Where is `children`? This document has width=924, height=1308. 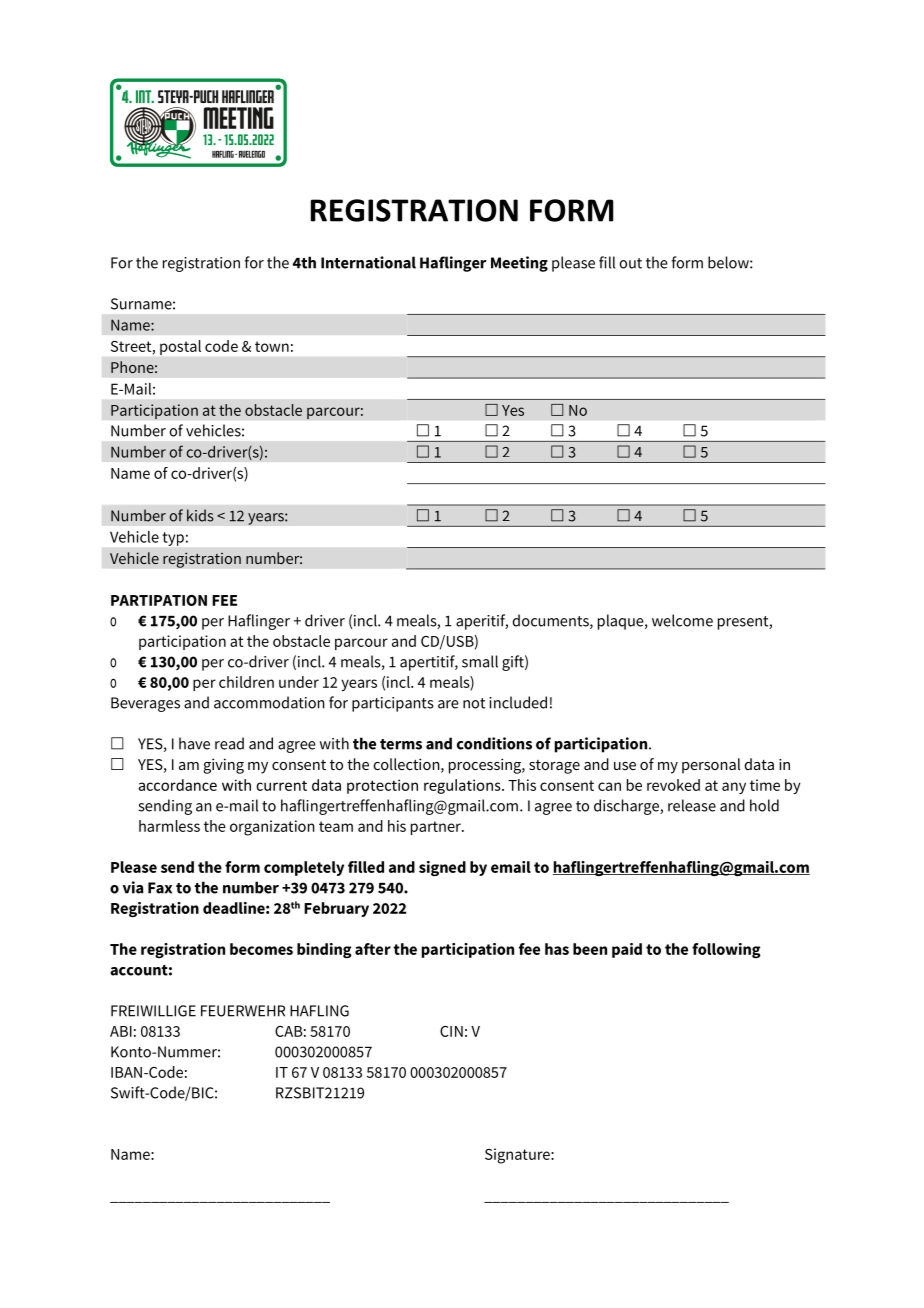 children is located at coordinates (246, 682).
